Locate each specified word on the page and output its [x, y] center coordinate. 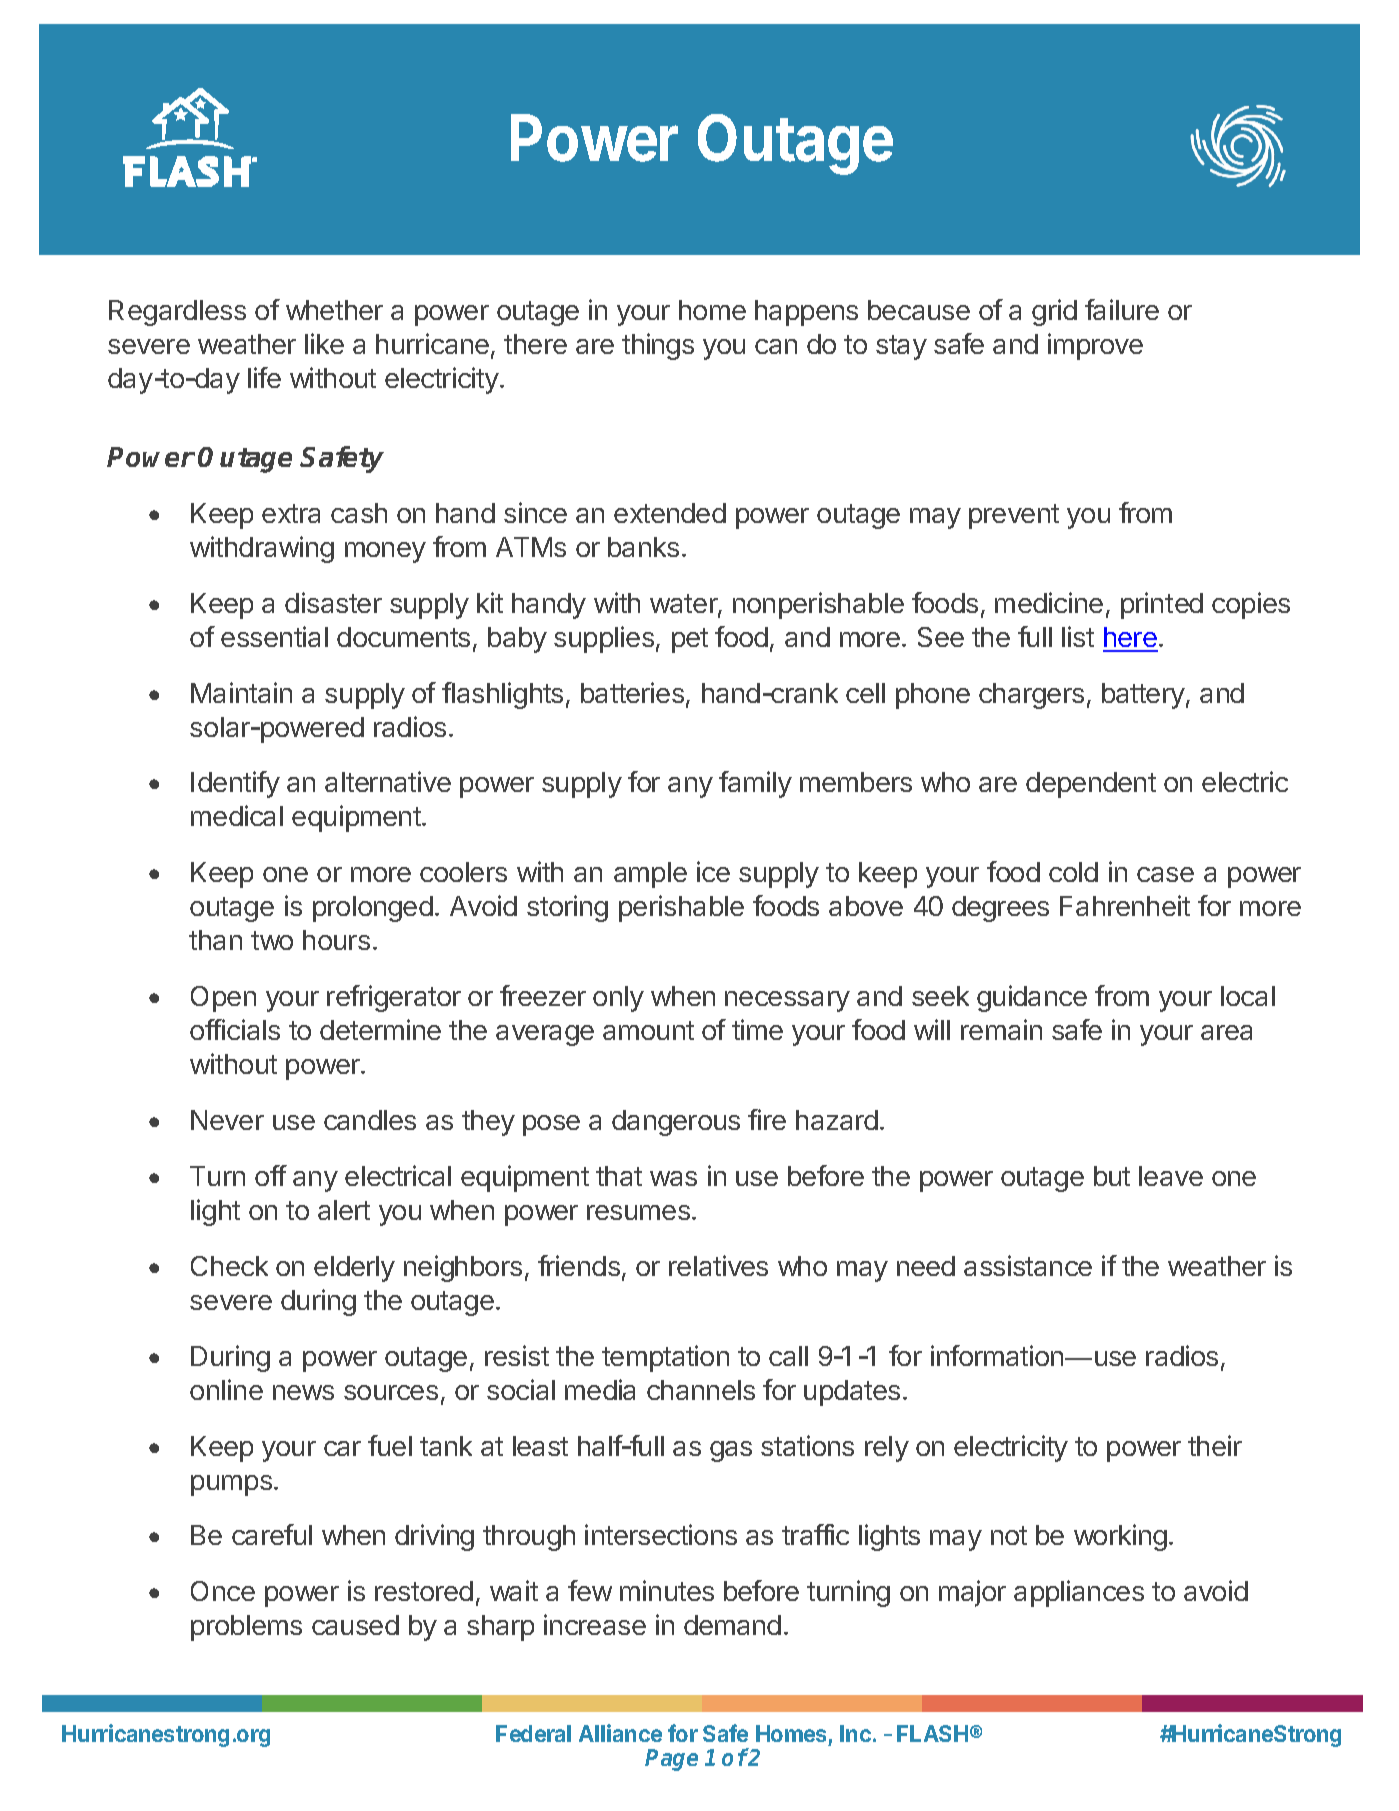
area [1226, 1032]
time [757, 1029]
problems [246, 1628]
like [324, 343]
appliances [1079, 1593]
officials [235, 1029]
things [658, 346]
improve [1095, 346]
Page [671, 1760]
